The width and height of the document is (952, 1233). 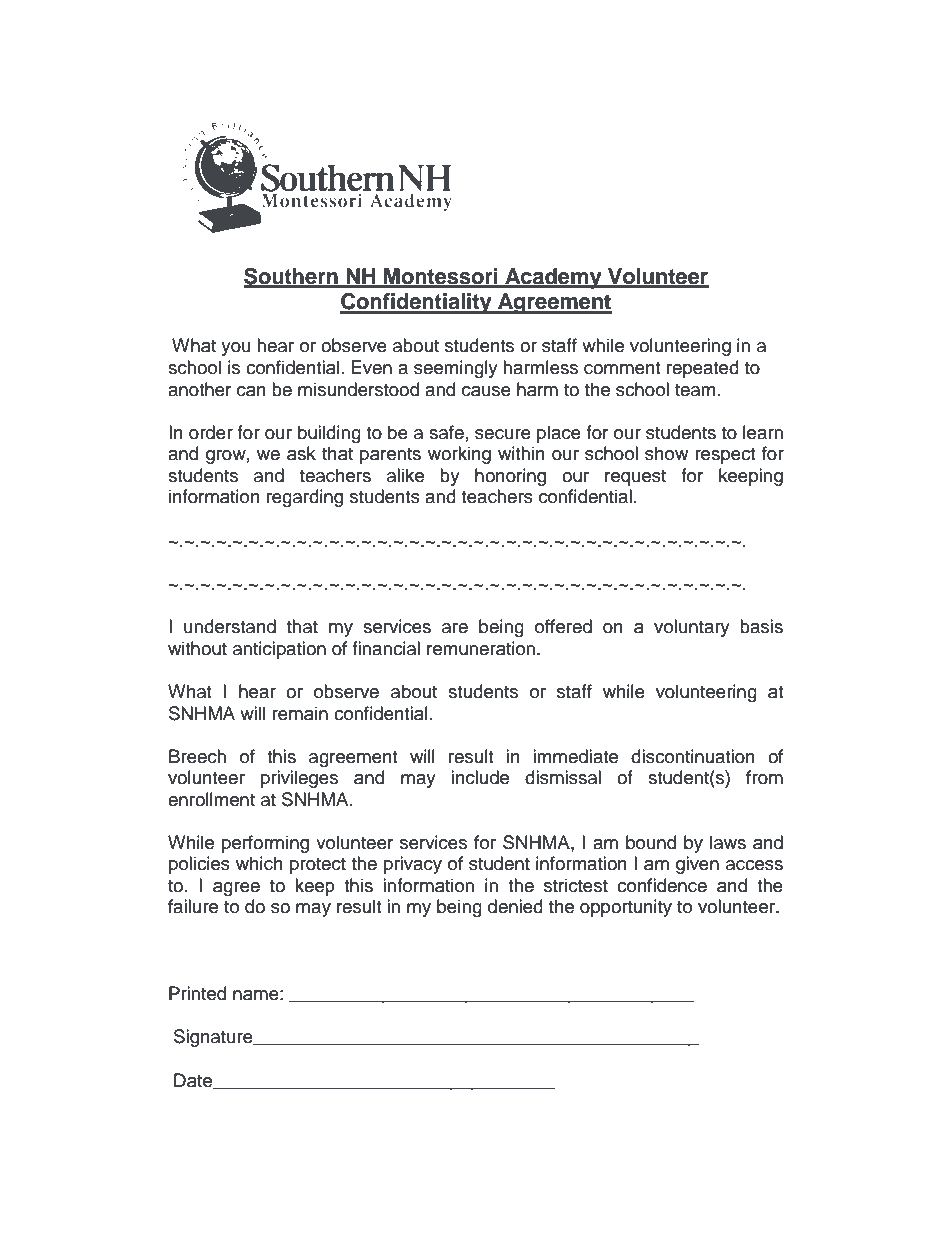 What do you see at coordinates (515, 906) in the document?
I see `denied` at bounding box center [515, 906].
